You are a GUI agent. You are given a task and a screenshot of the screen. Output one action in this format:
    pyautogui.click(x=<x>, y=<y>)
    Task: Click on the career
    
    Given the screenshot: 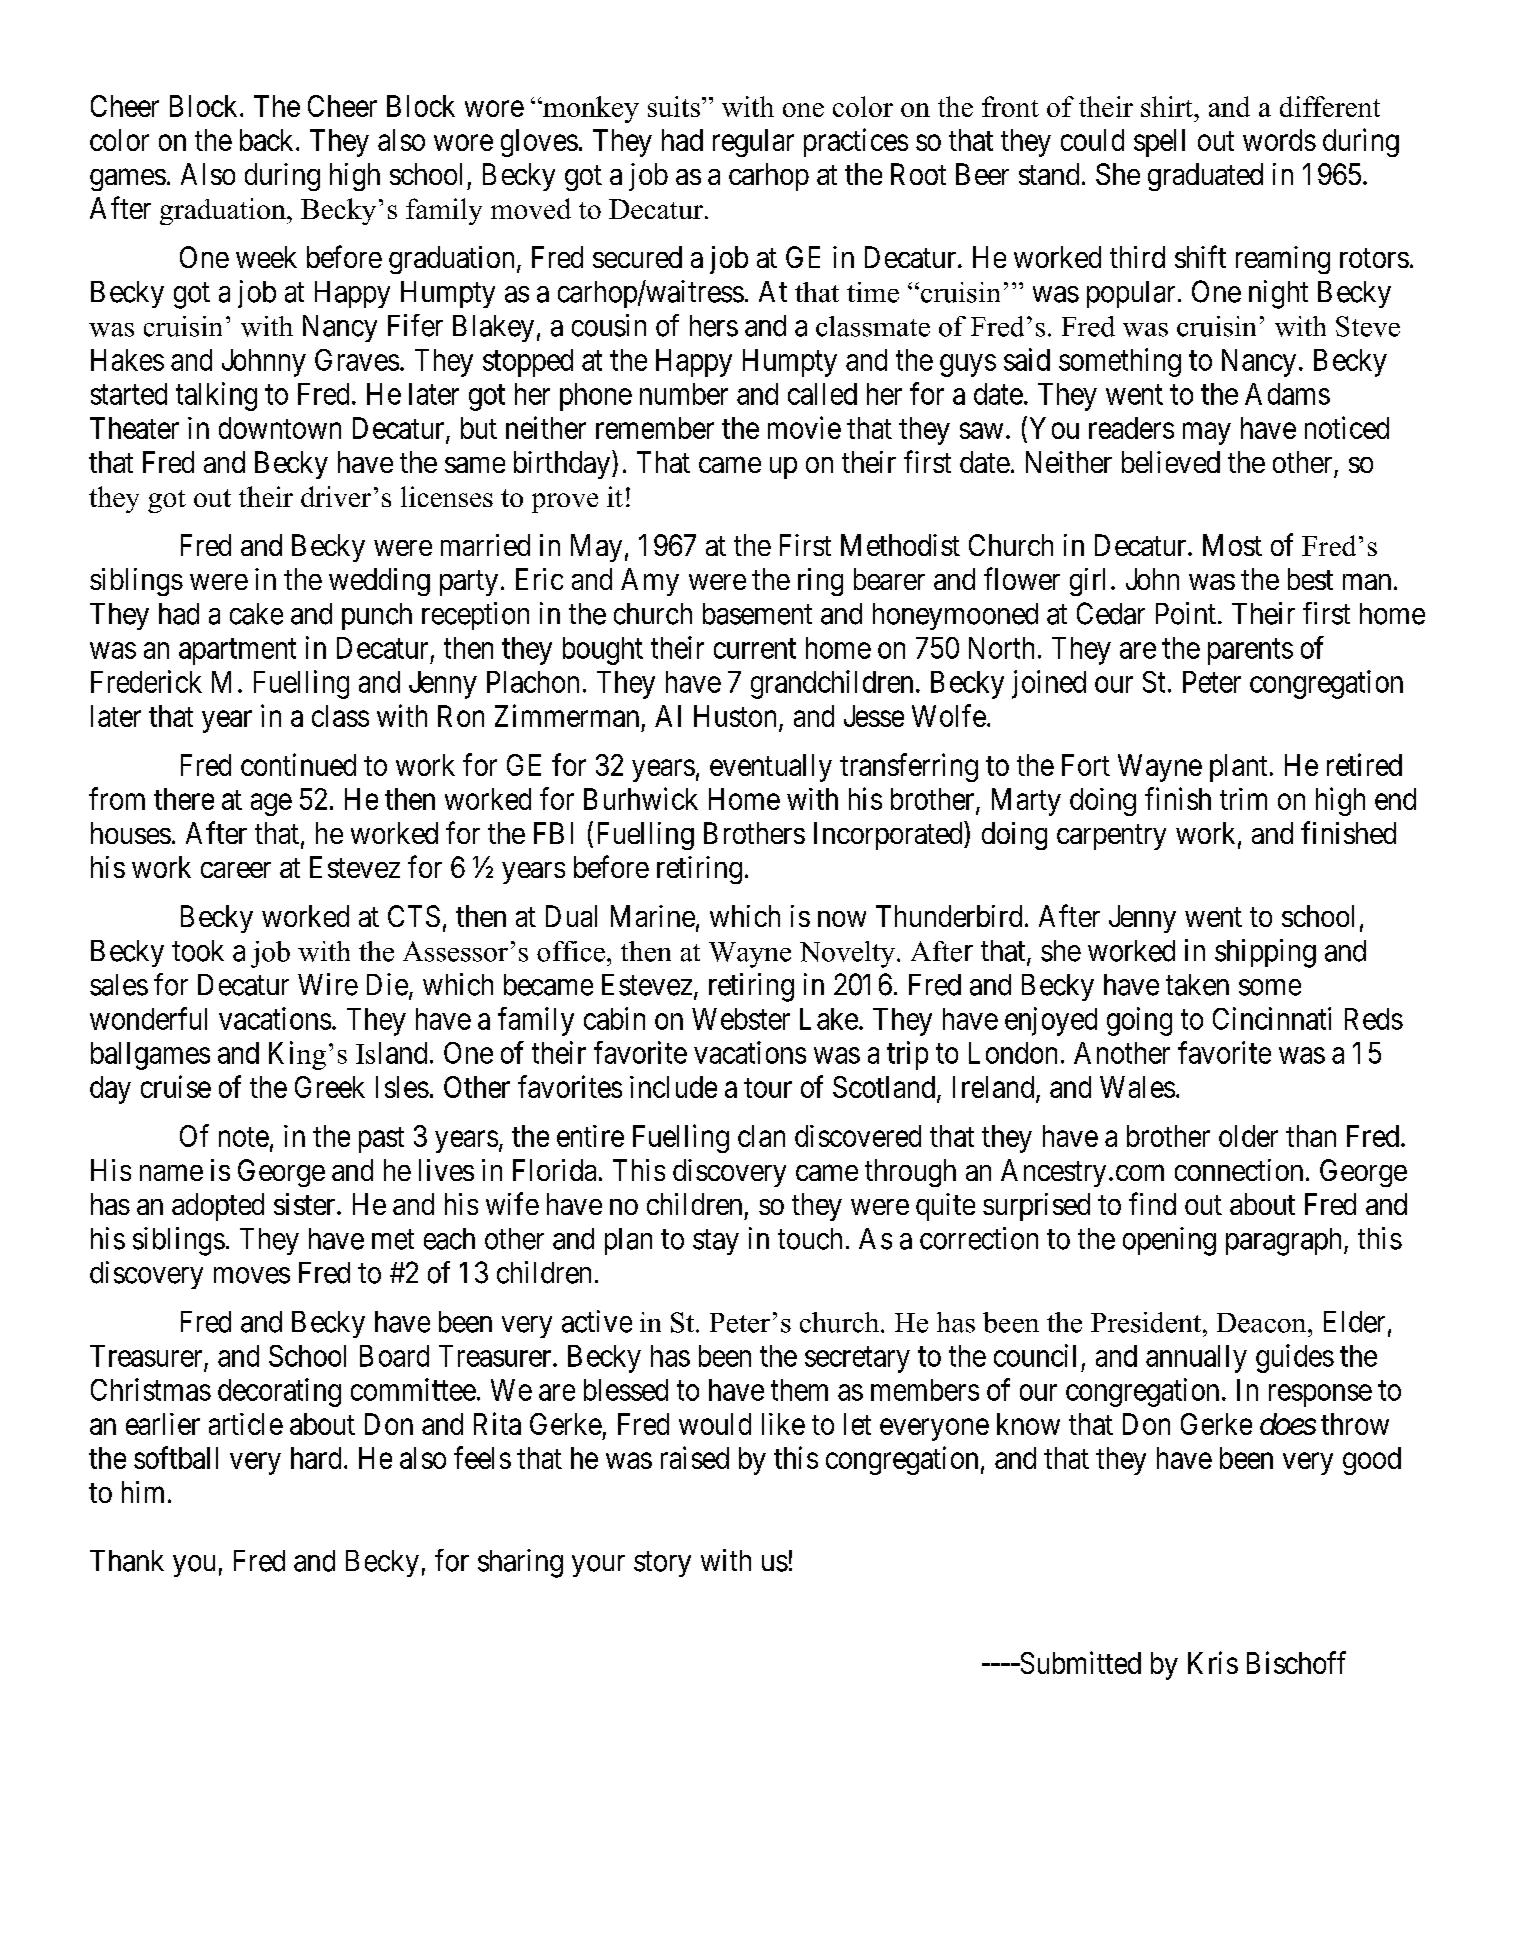 What is the action you would take?
    pyautogui.click(x=236, y=870)
